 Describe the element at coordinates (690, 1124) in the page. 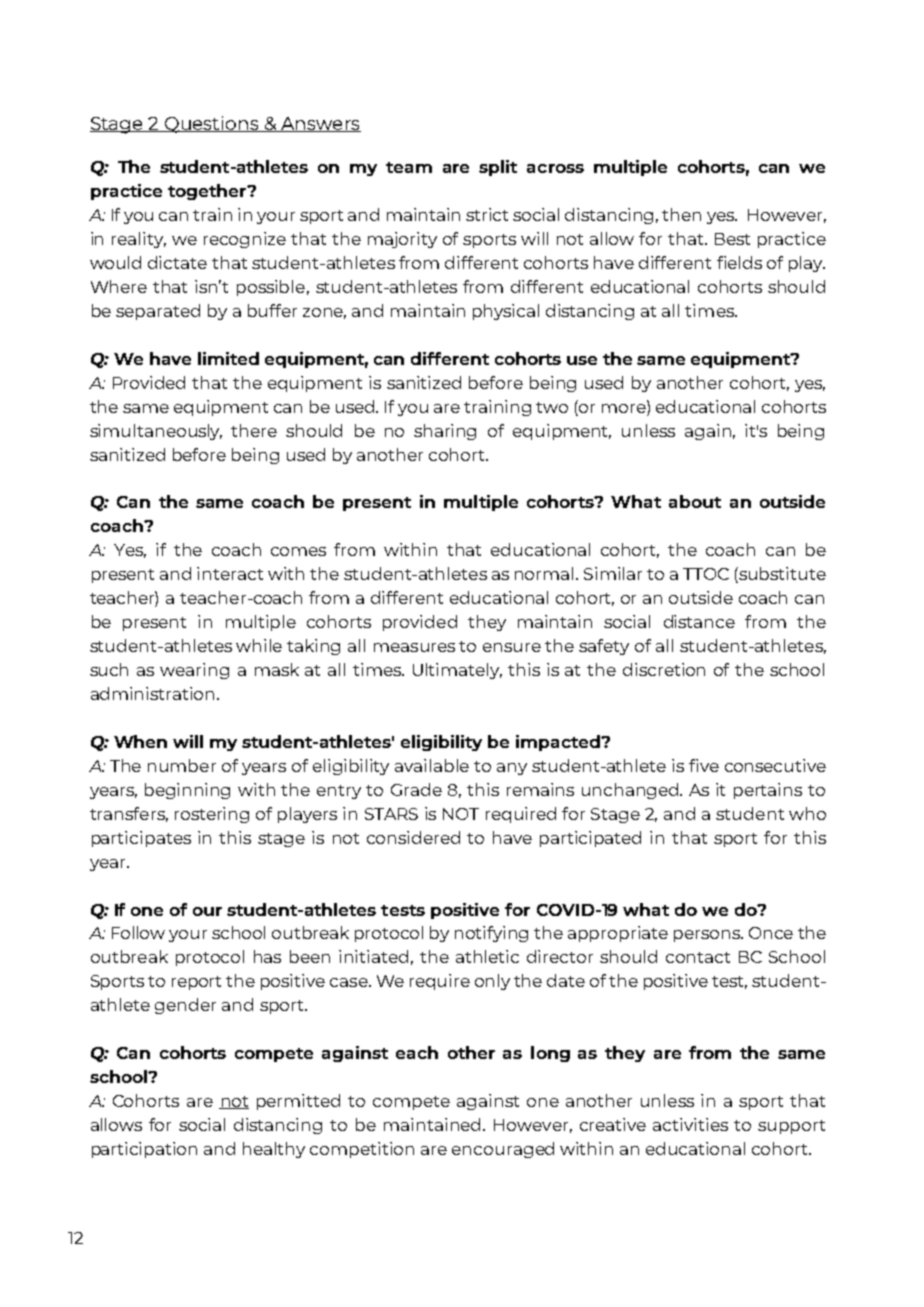

I see `activities` at that location.
